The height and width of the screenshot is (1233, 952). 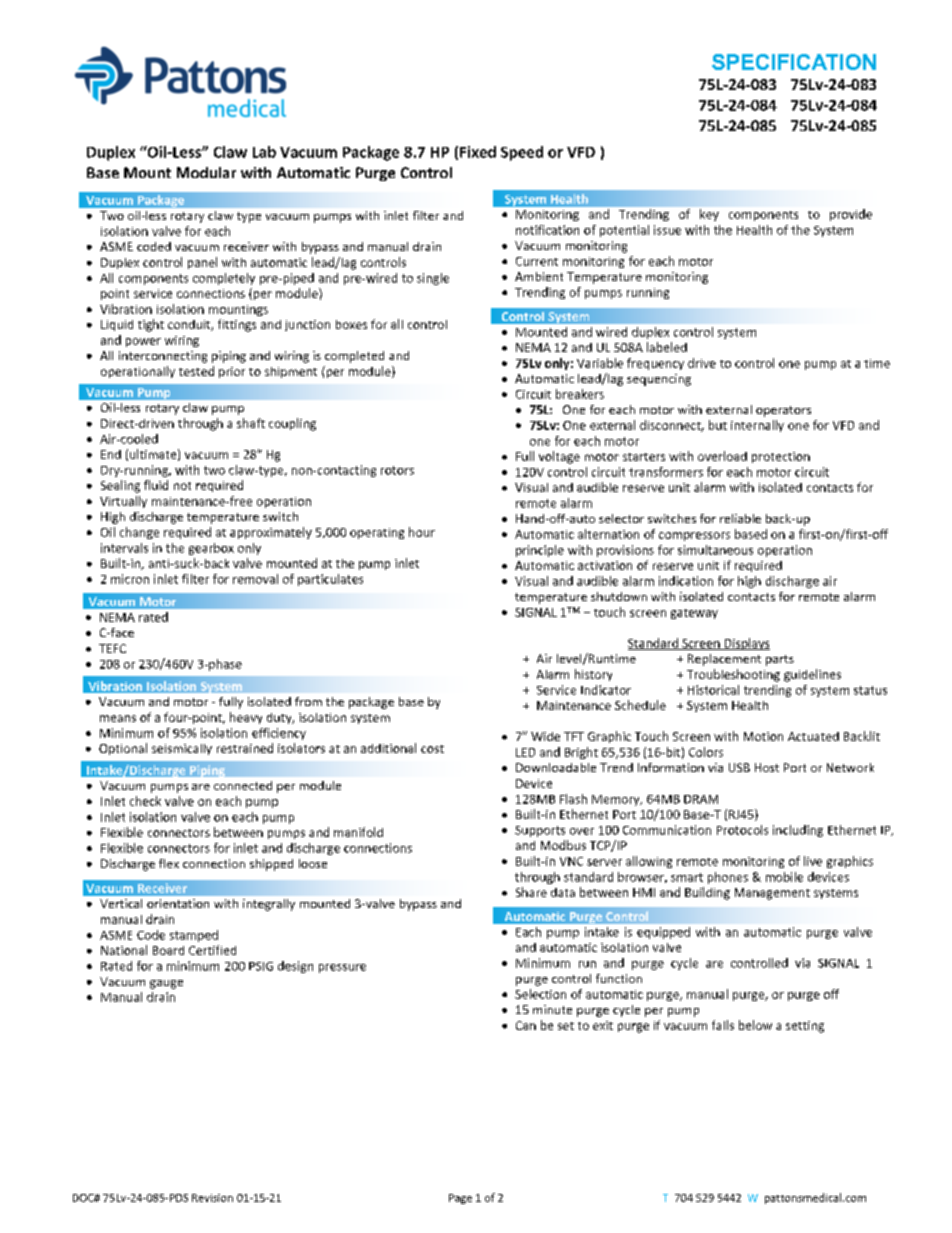 What do you see at coordinates (251, 423) in the screenshot?
I see `shaft` at bounding box center [251, 423].
